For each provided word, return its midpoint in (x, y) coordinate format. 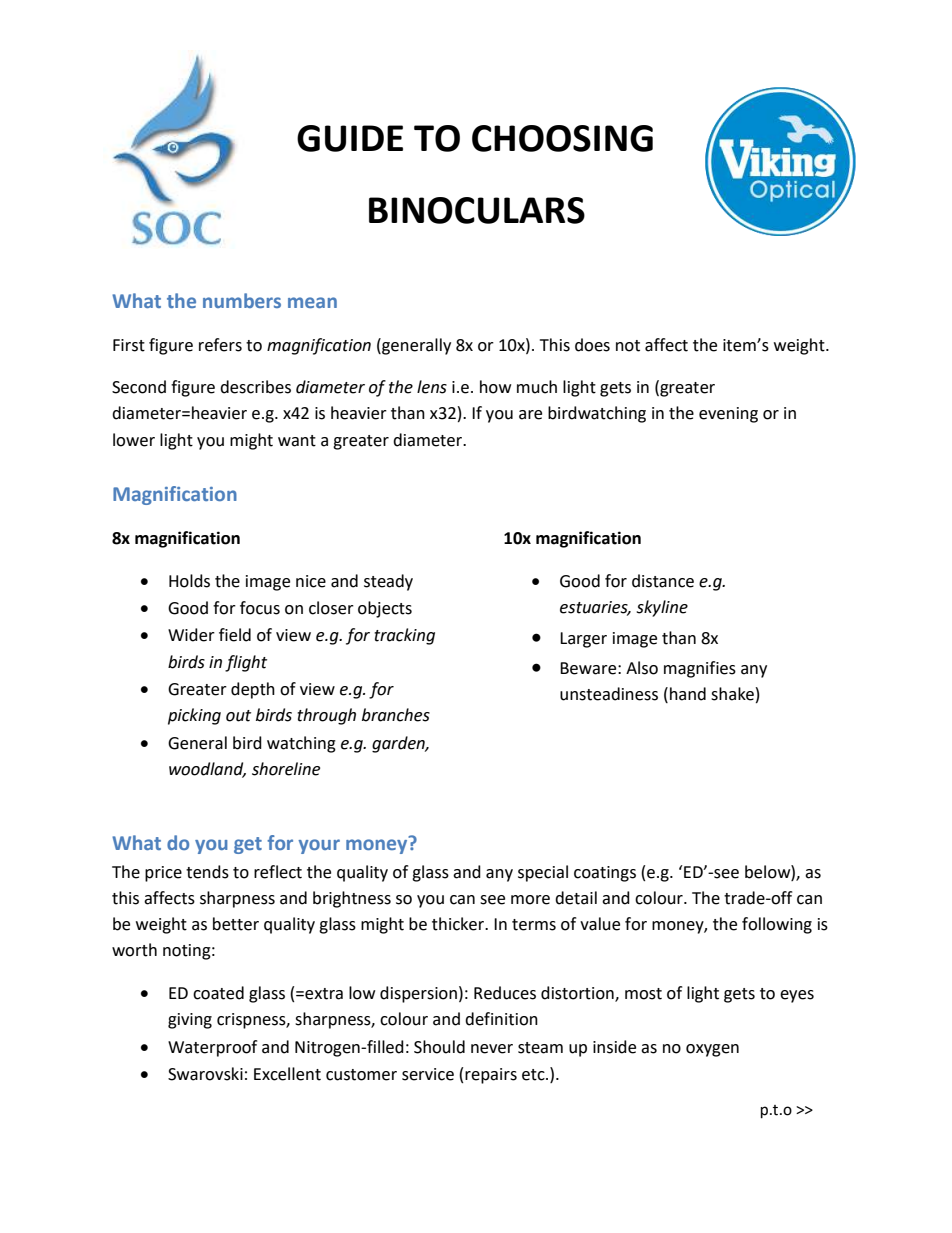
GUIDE (350, 138)
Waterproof (212, 1048)
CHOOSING (562, 138)
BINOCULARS (477, 210)
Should (439, 1047)
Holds (189, 581)
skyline (662, 608)
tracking (404, 636)
